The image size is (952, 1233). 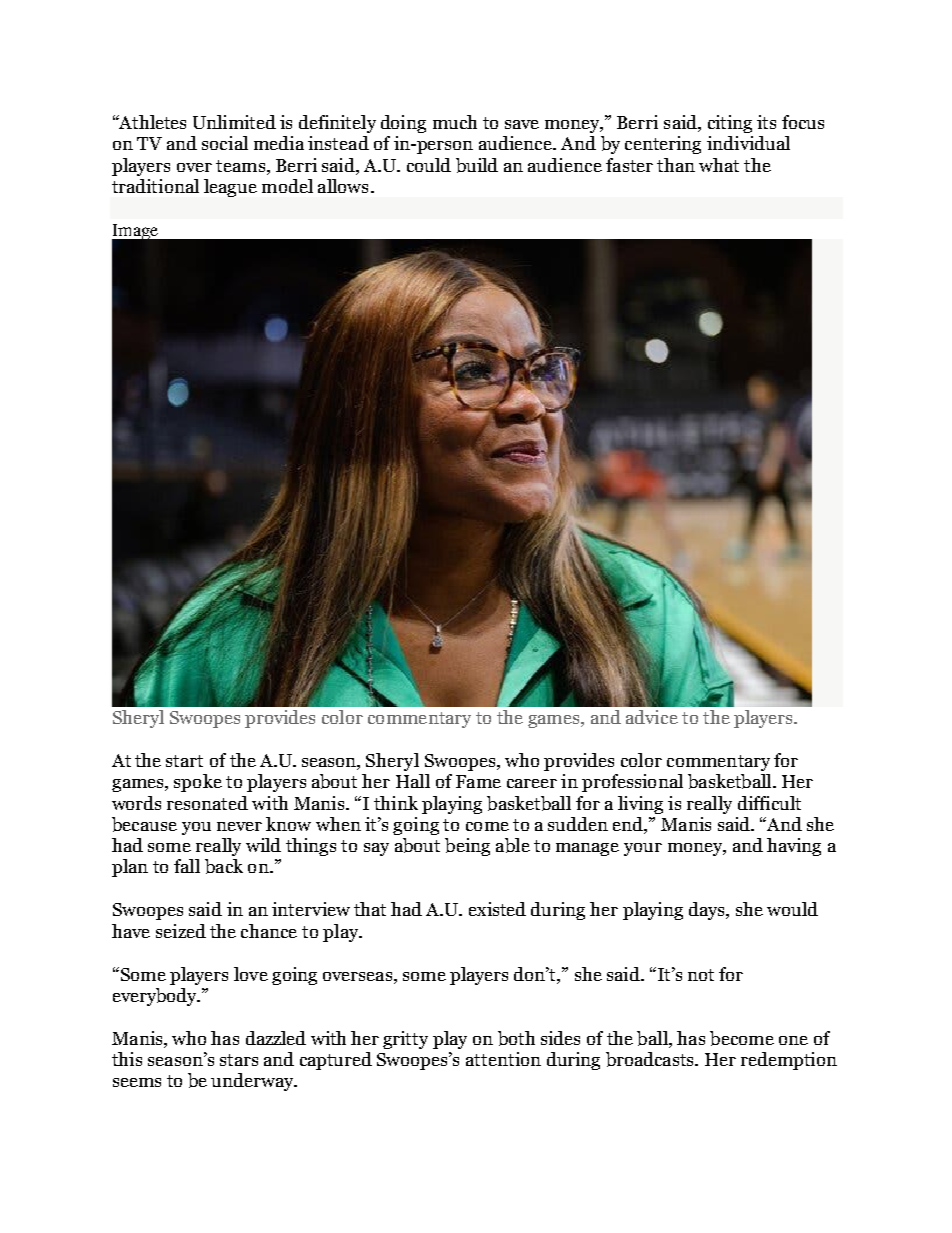 I want to click on social, so click(x=225, y=143).
